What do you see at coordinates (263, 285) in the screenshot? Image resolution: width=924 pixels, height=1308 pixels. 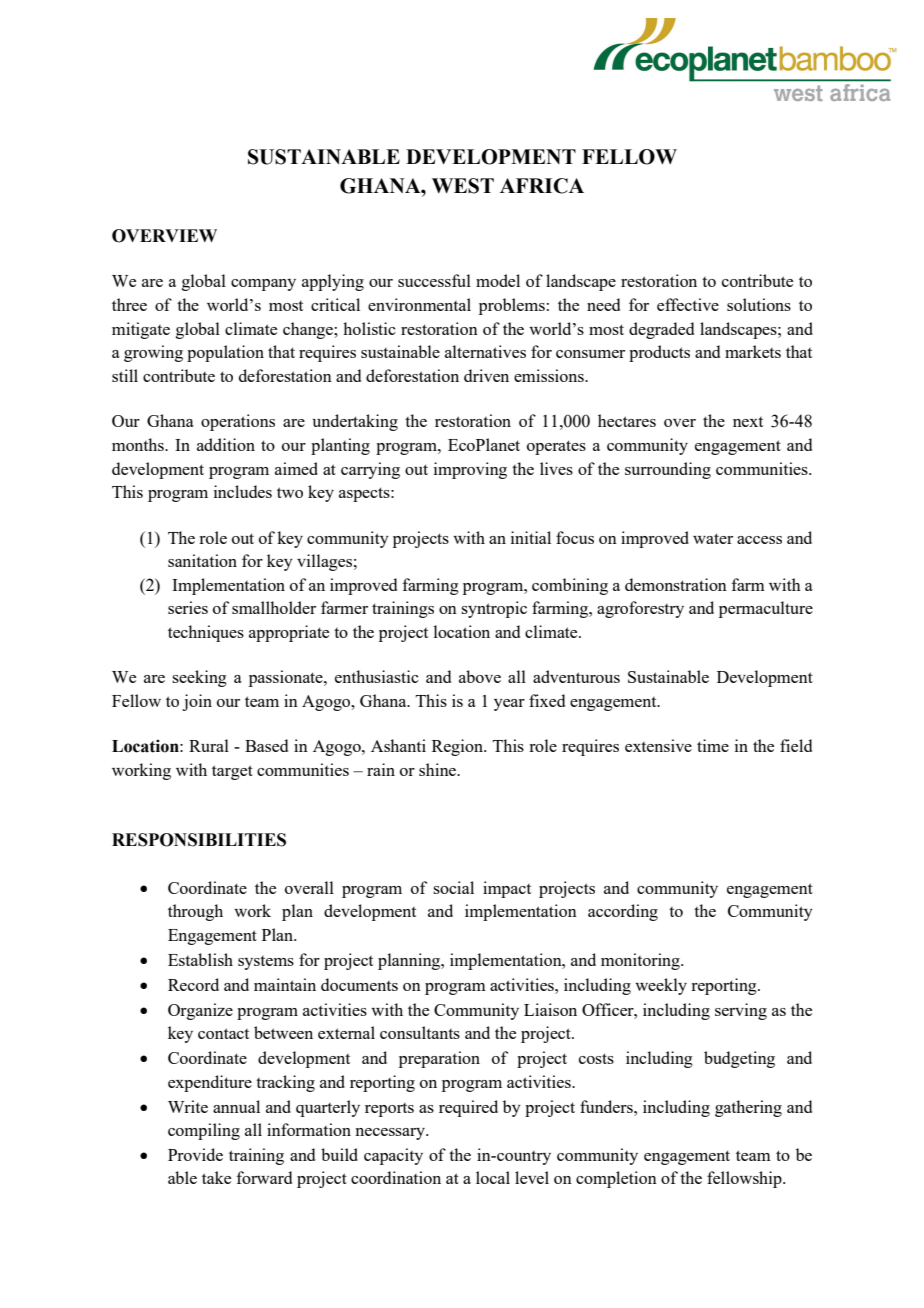 I see `company` at bounding box center [263, 285].
